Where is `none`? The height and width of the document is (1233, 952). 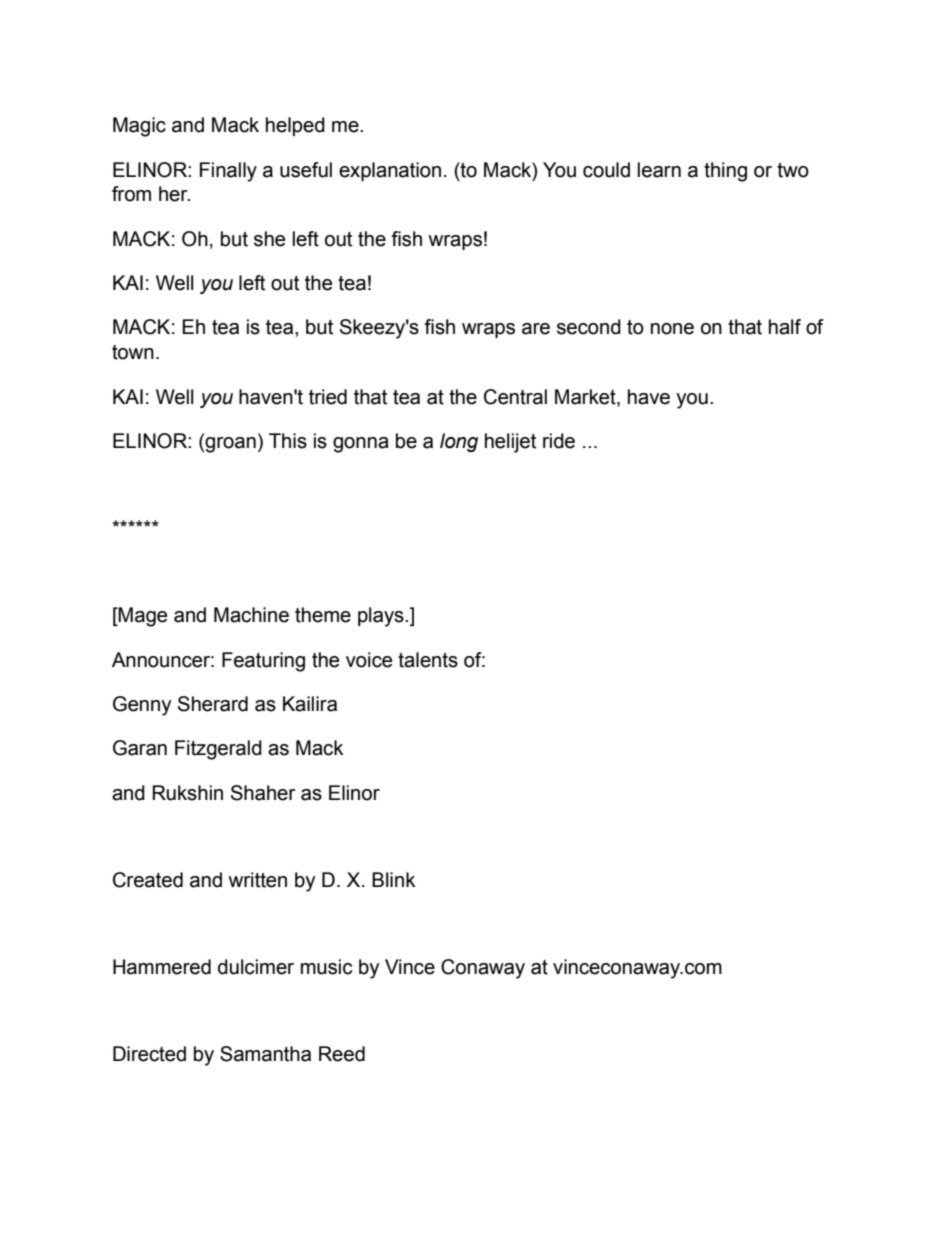 none is located at coordinates (672, 329).
